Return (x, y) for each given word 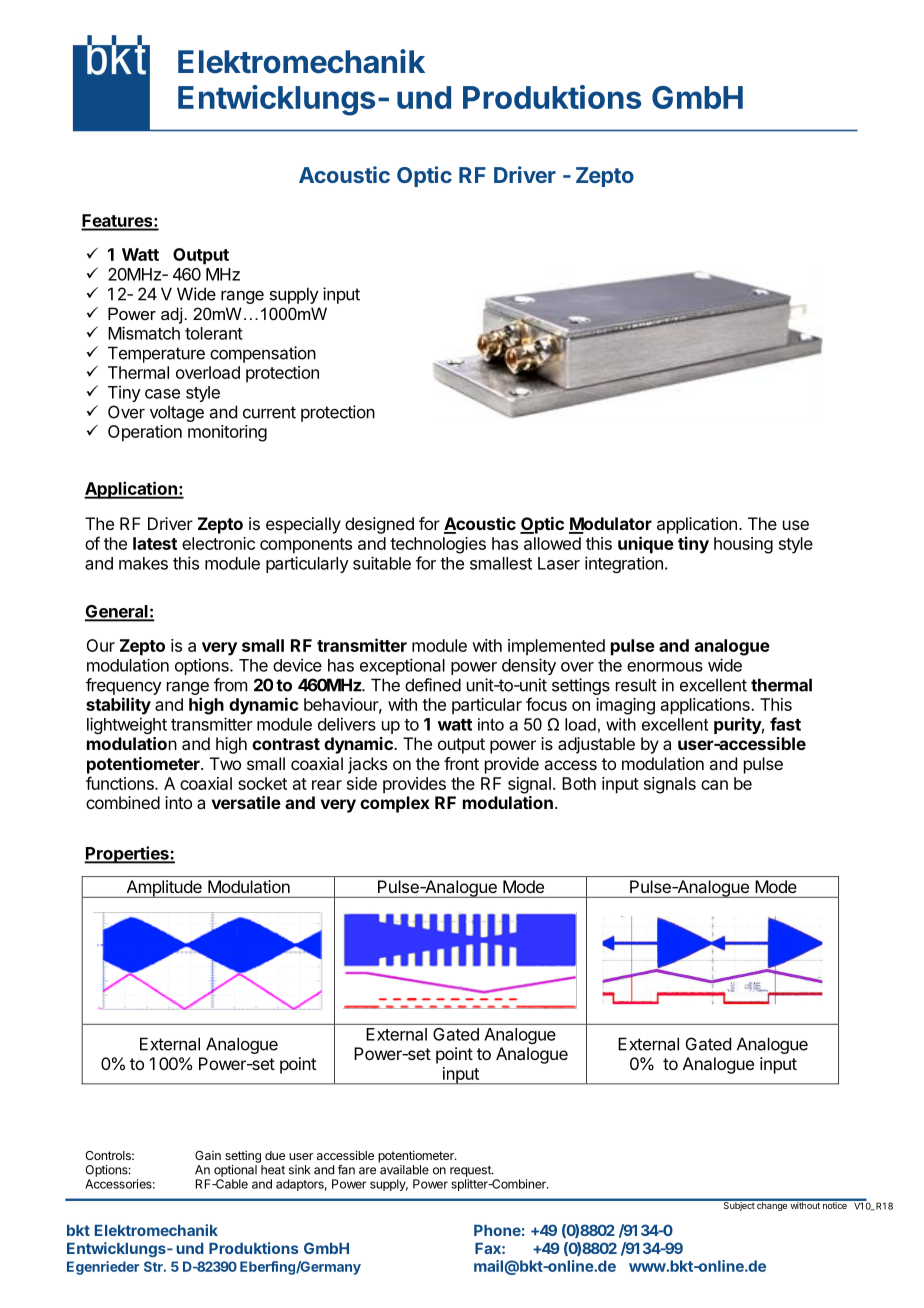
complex (395, 804)
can (714, 785)
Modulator (610, 525)
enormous (665, 667)
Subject (738, 1205)
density (529, 666)
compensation (263, 354)
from (230, 685)
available (404, 1170)
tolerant (214, 333)
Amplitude (164, 889)
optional (235, 1171)
